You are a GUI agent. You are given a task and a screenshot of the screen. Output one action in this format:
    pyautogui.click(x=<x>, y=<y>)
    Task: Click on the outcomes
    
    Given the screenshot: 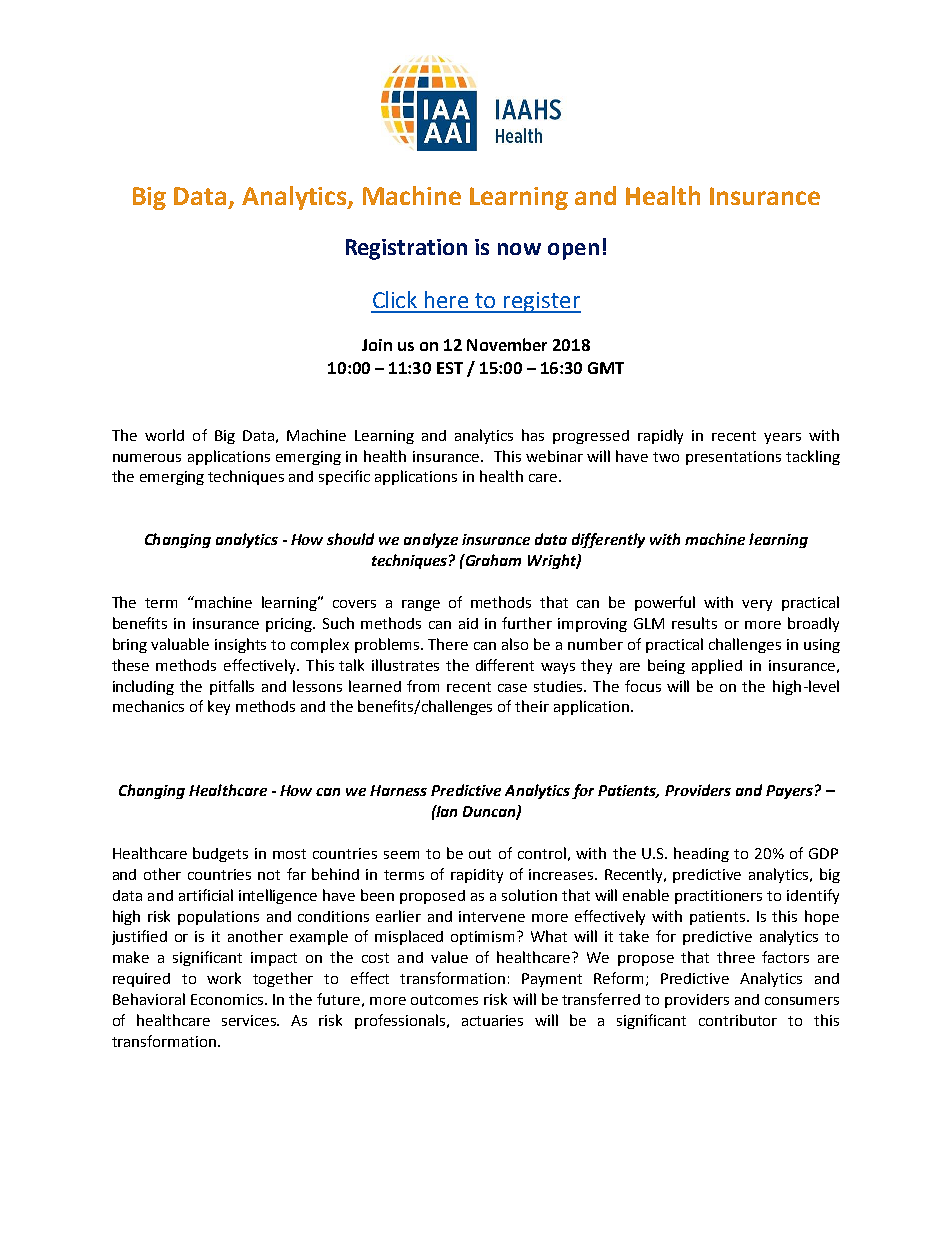 What is the action you would take?
    pyautogui.click(x=444, y=1000)
